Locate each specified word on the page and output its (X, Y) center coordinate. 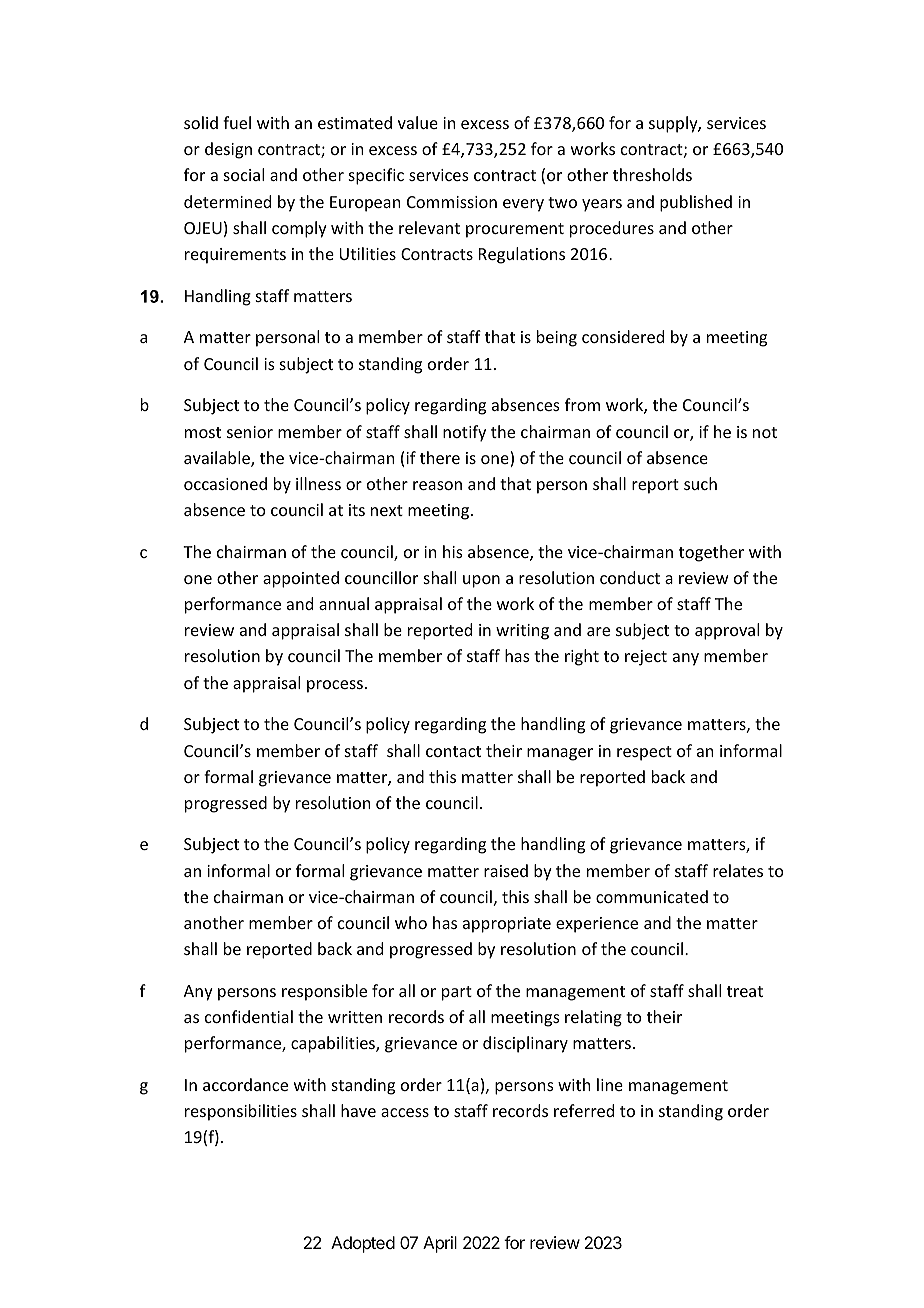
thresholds (652, 174)
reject (646, 658)
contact (453, 751)
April (440, 1244)
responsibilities (241, 1112)
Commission (452, 202)
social (244, 174)
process (335, 686)
